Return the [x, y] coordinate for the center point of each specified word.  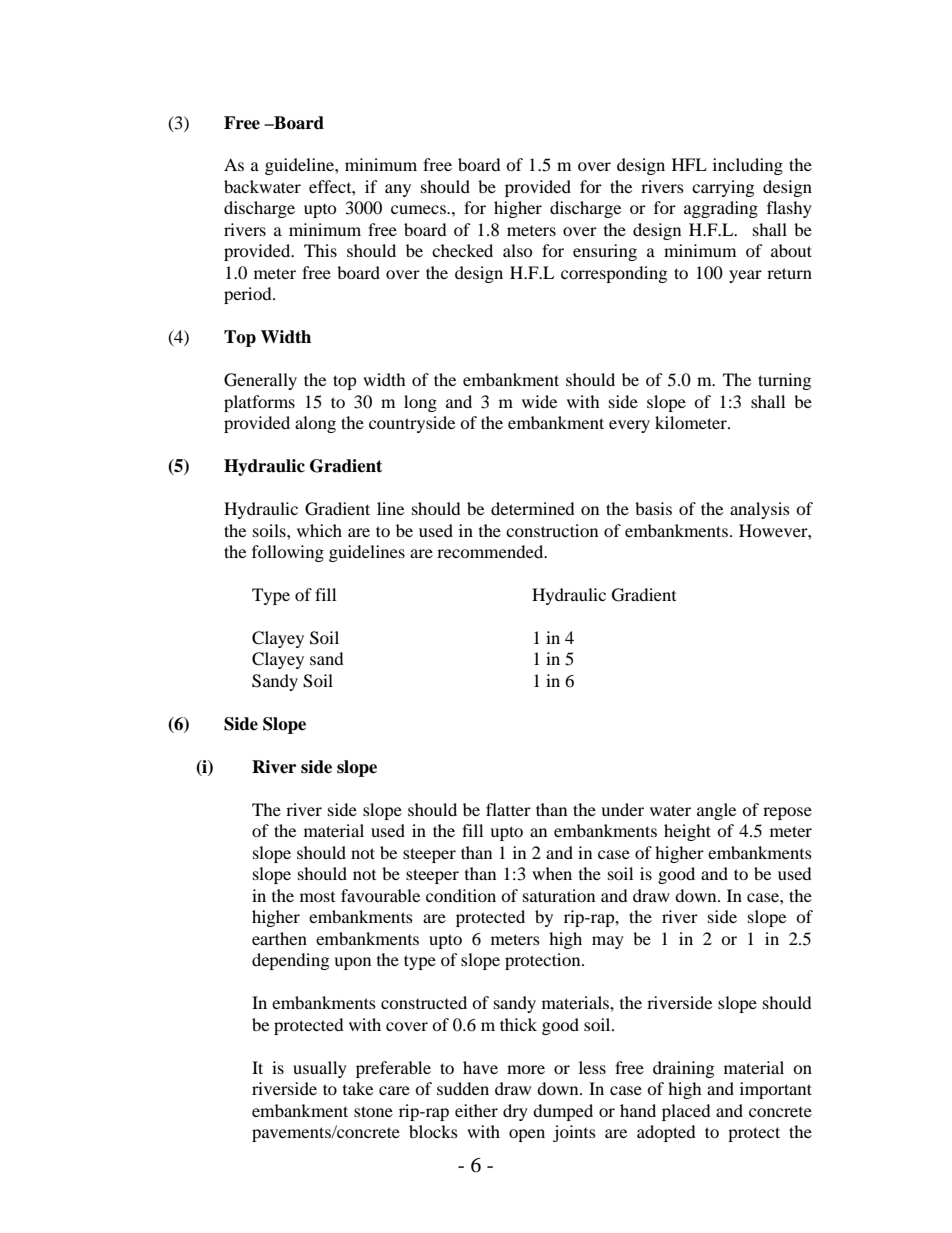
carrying [723, 188]
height [687, 832]
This [320, 250]
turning [784, 381]
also [518, 250]
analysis [760, 510]
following [288, 553]
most [317, 897]
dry [515, 1112]
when [552, 873]
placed [686, 1112]
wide [539, 401]
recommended [491, 551]
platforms [259, 403]
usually [320, 1069]
